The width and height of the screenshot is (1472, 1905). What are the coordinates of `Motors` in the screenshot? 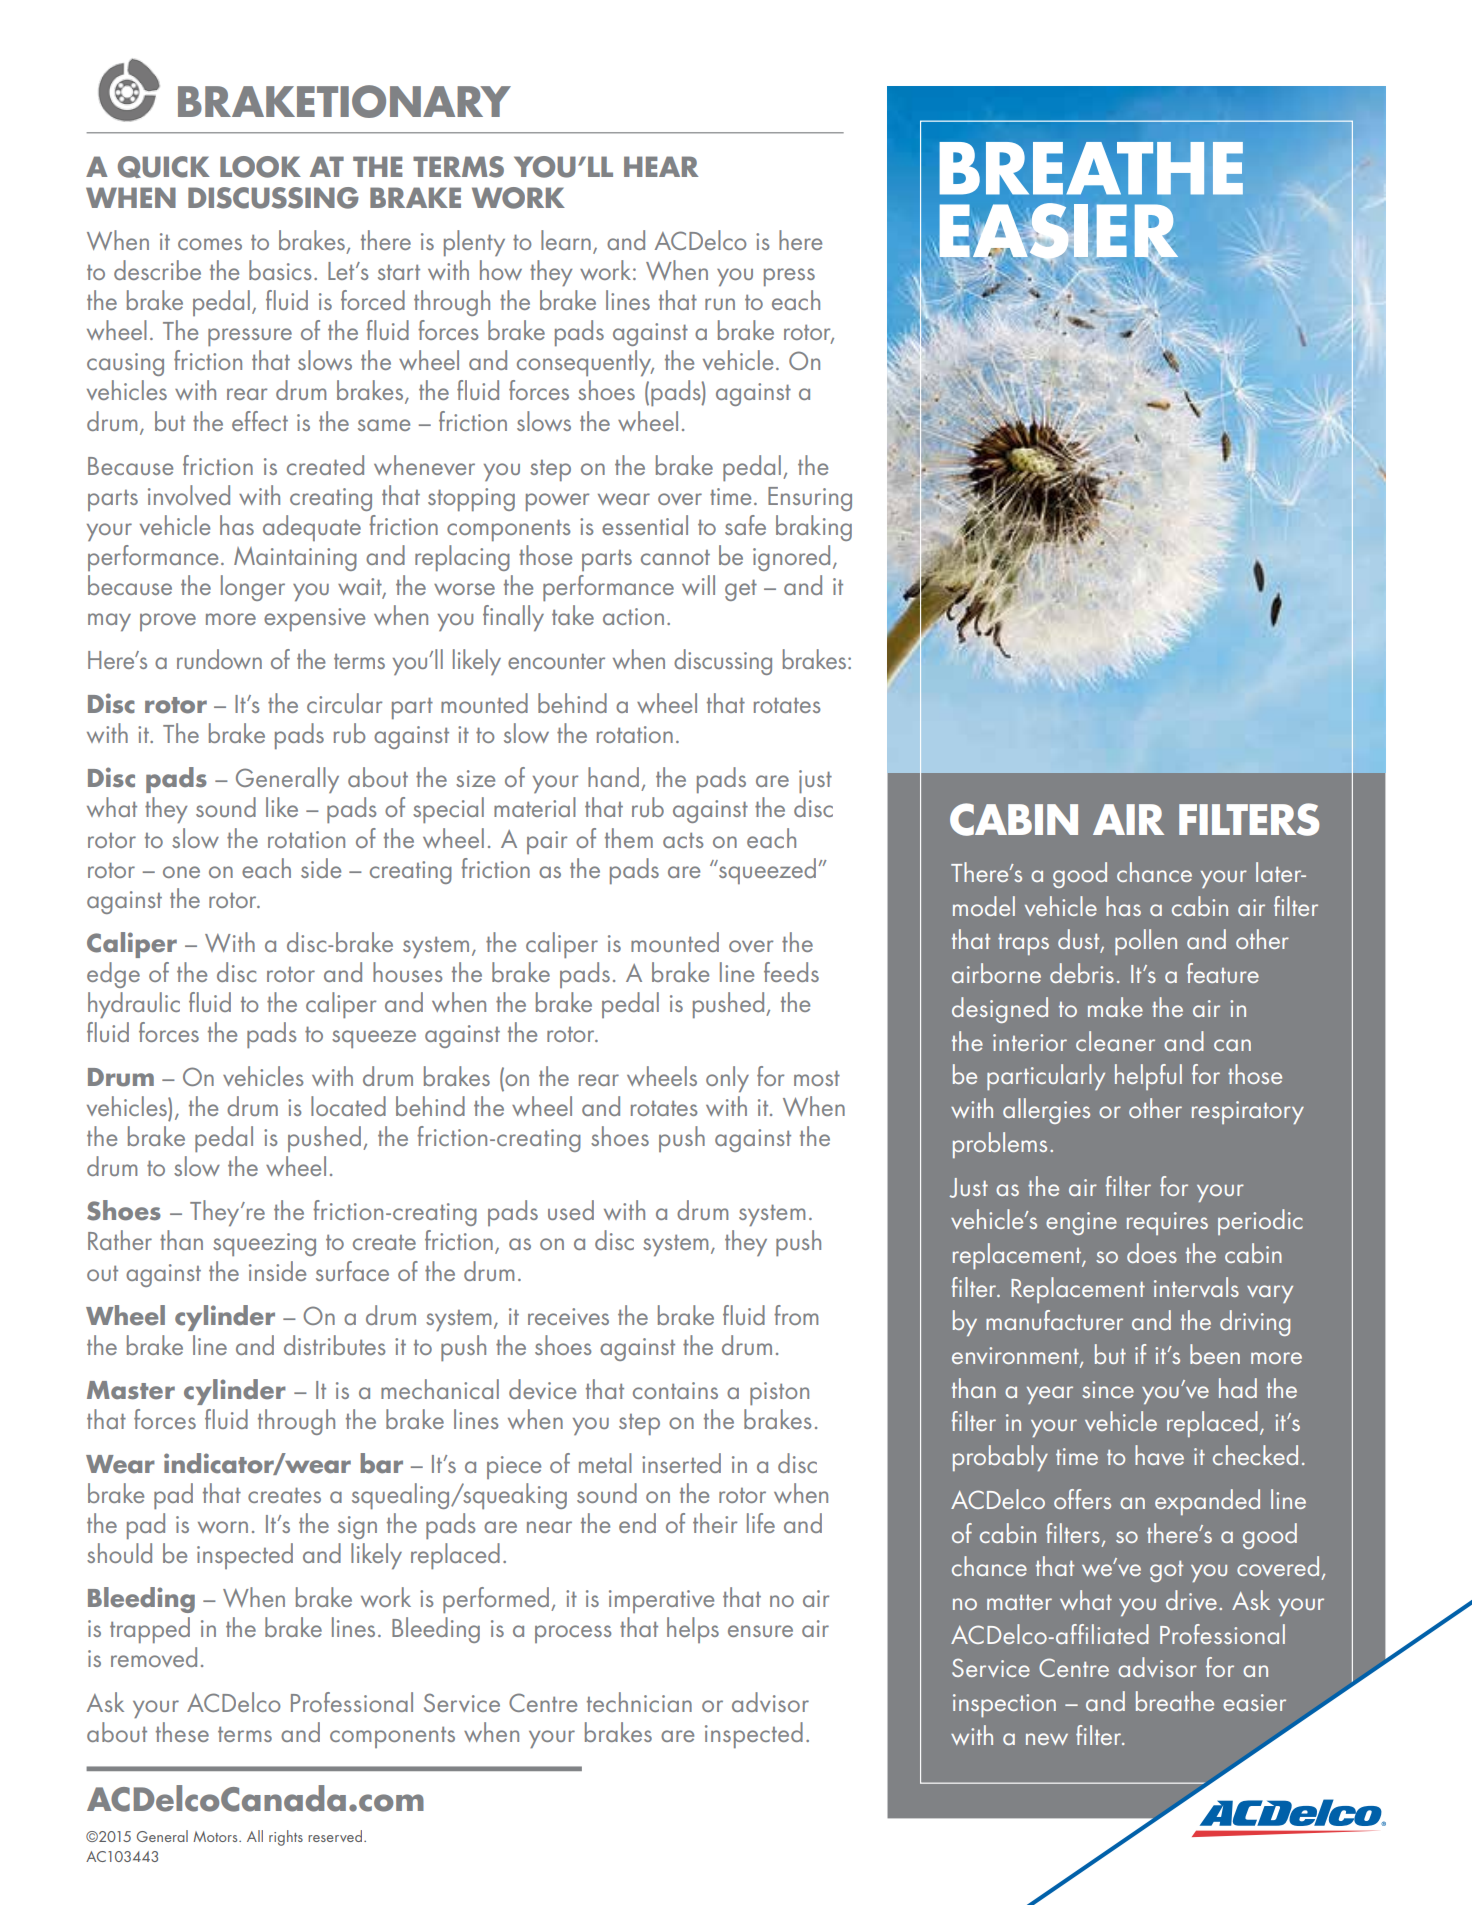 It's located at (216, 1836).
